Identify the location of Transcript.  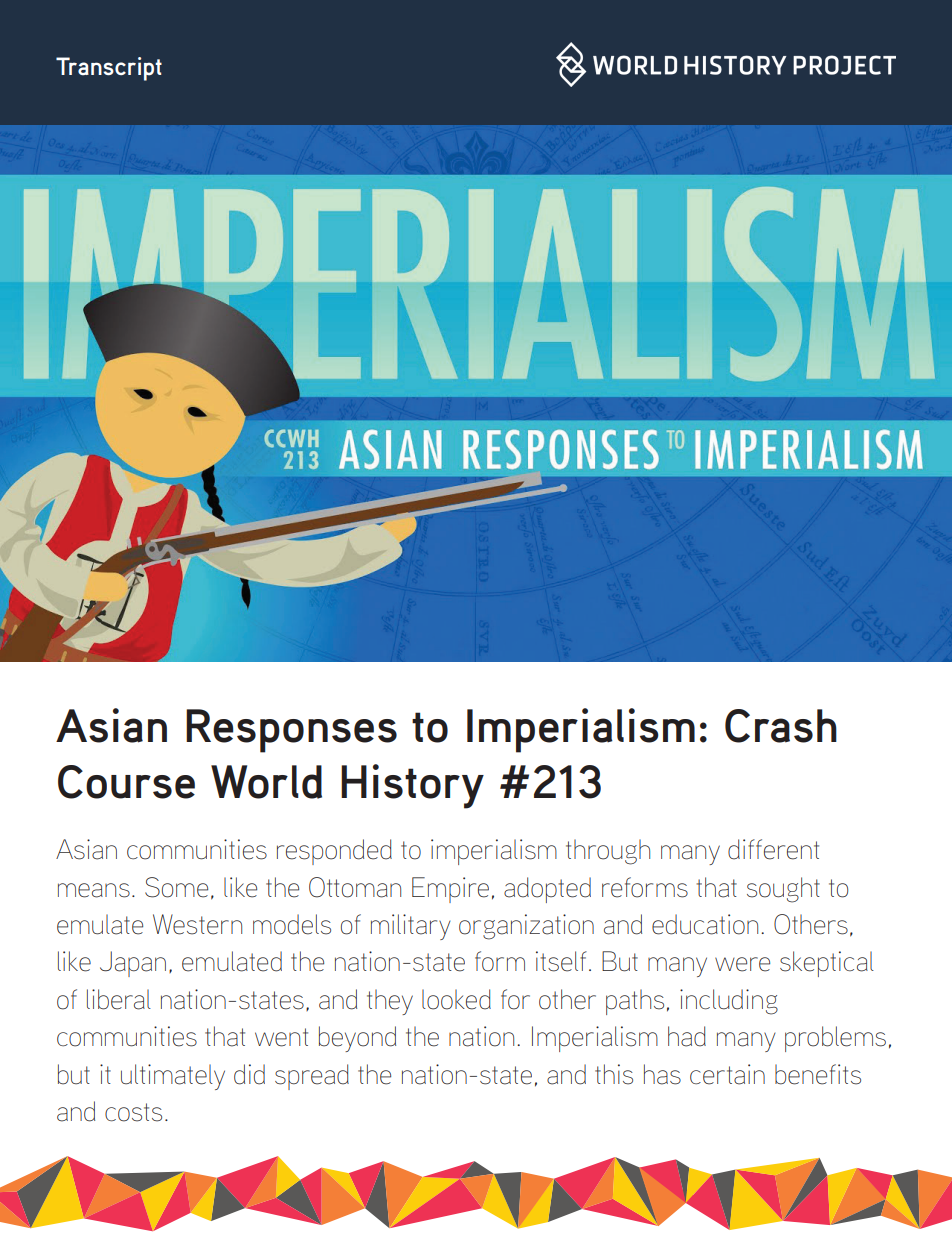
(109, 69).
